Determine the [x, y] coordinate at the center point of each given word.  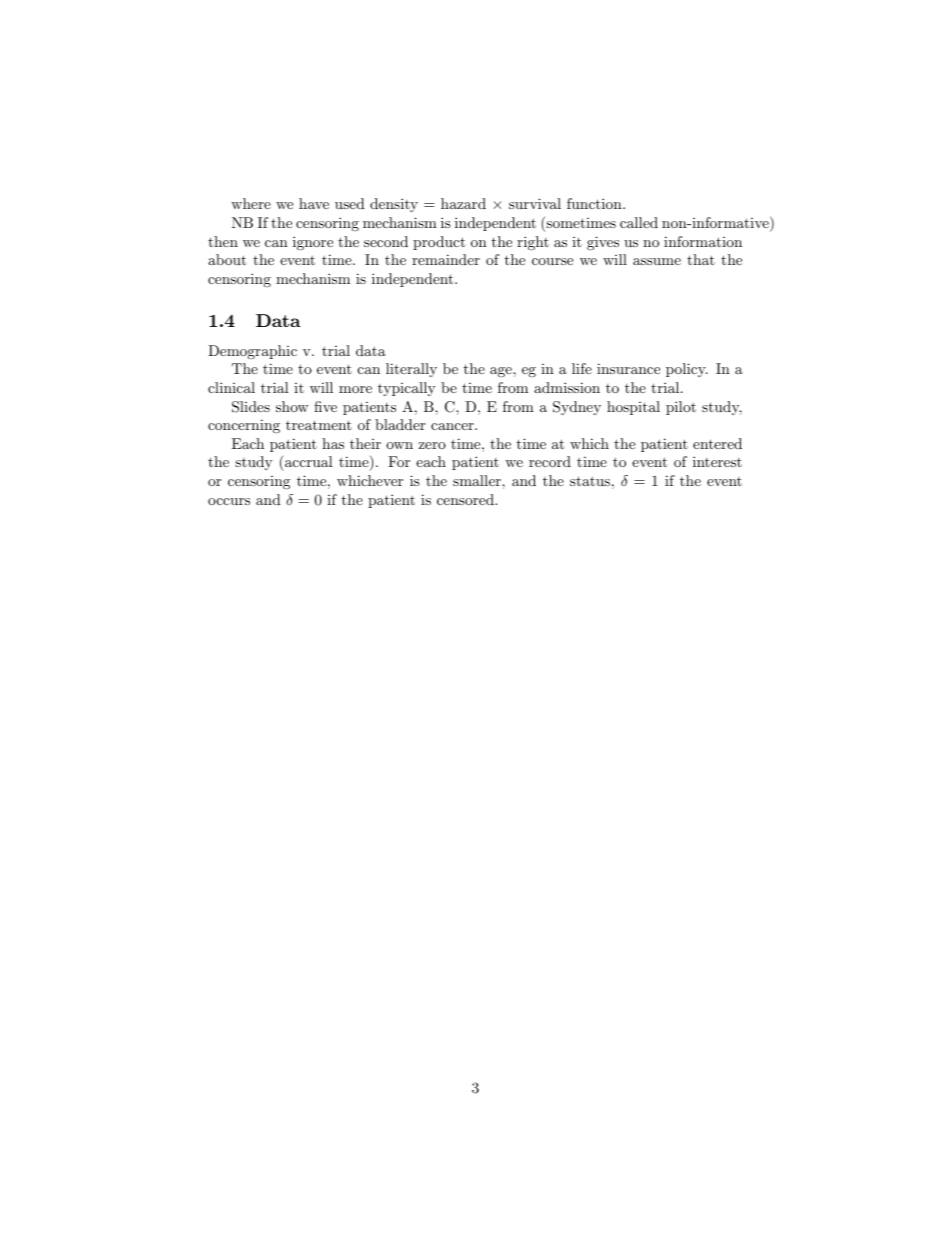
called [639, 222]
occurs [229, 501]
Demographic [252, 352]
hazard [463, 203]
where [251, 203]
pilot [681, 408]
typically [406, 389]
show [292, 406]
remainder [446, 259]
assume [657, 261]
